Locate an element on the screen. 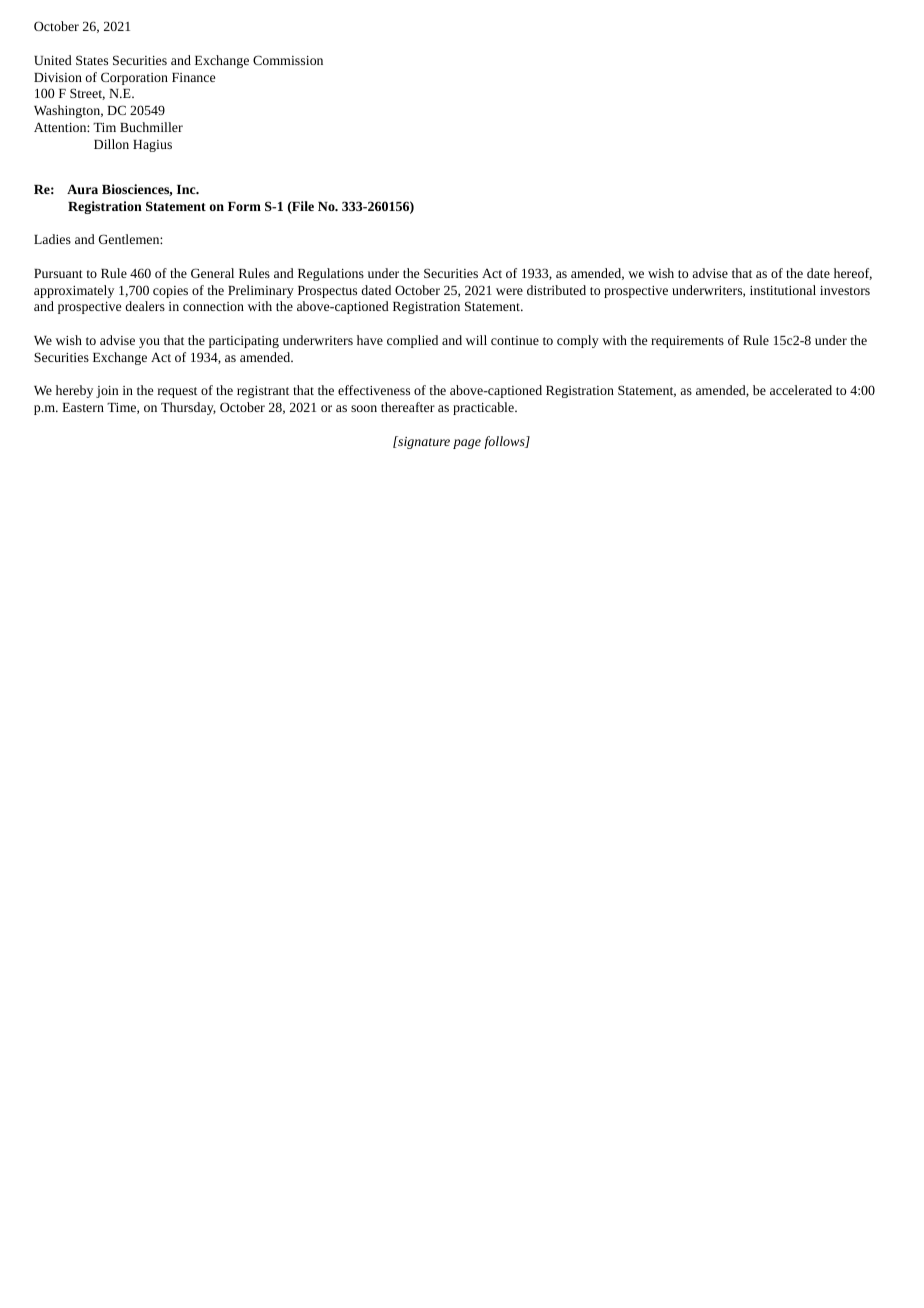 This screenshot has height=1308, width=924. requirements is located at coordinates (687, 342).
